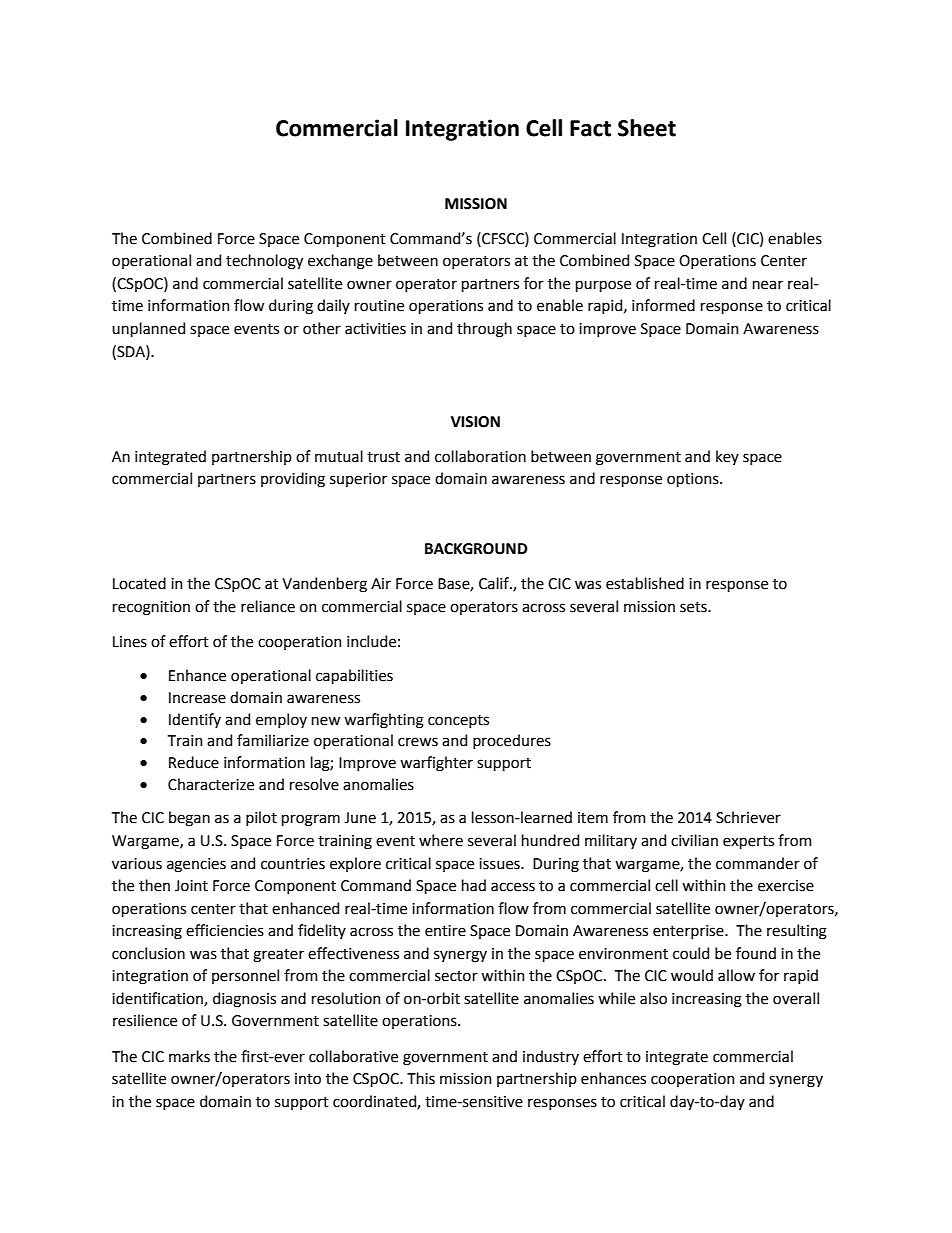 This screenshot has width=952, height=1233. Describe the element at coordinates (189, 1056) in the screenshot. I see `marks` at that location.
